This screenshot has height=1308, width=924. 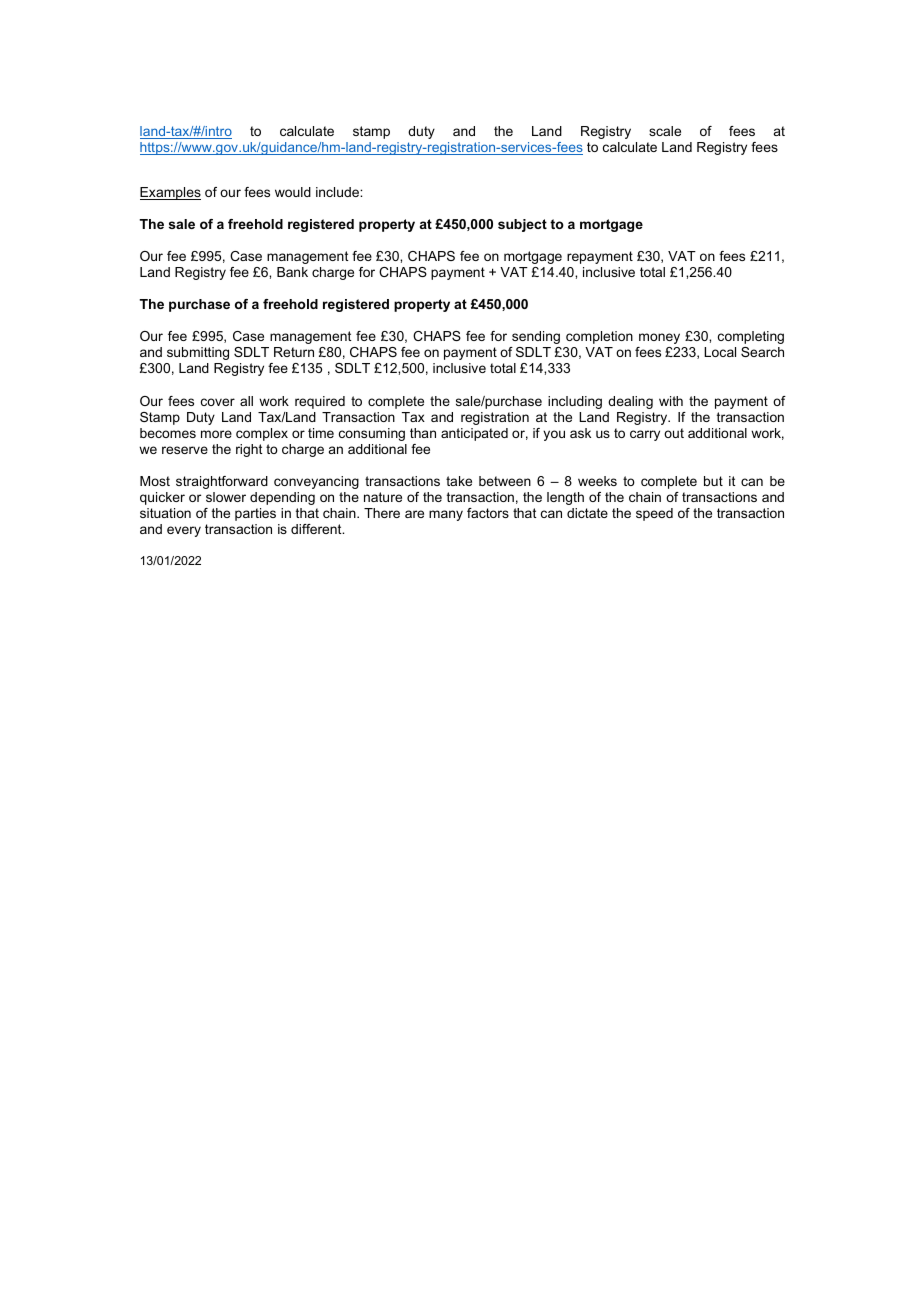 What do you see at coordinates (654, 514) in the screenshot?
I see `speed` at bounding box center [654, 514].
